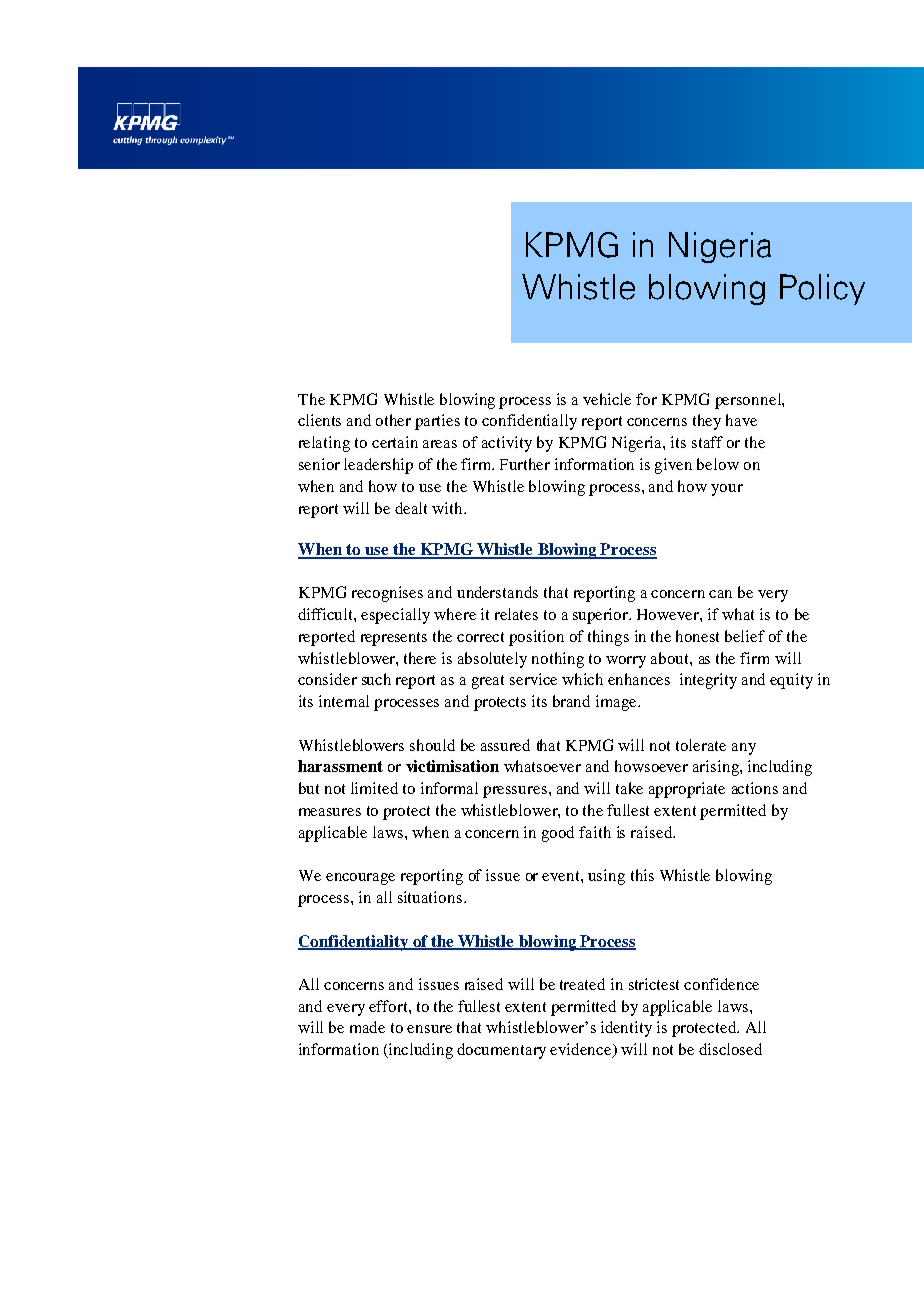 The image size is (924, 1308). Describe the element at coordinates (607, 399) in the screenshot. I see `vehicle` at that location.
